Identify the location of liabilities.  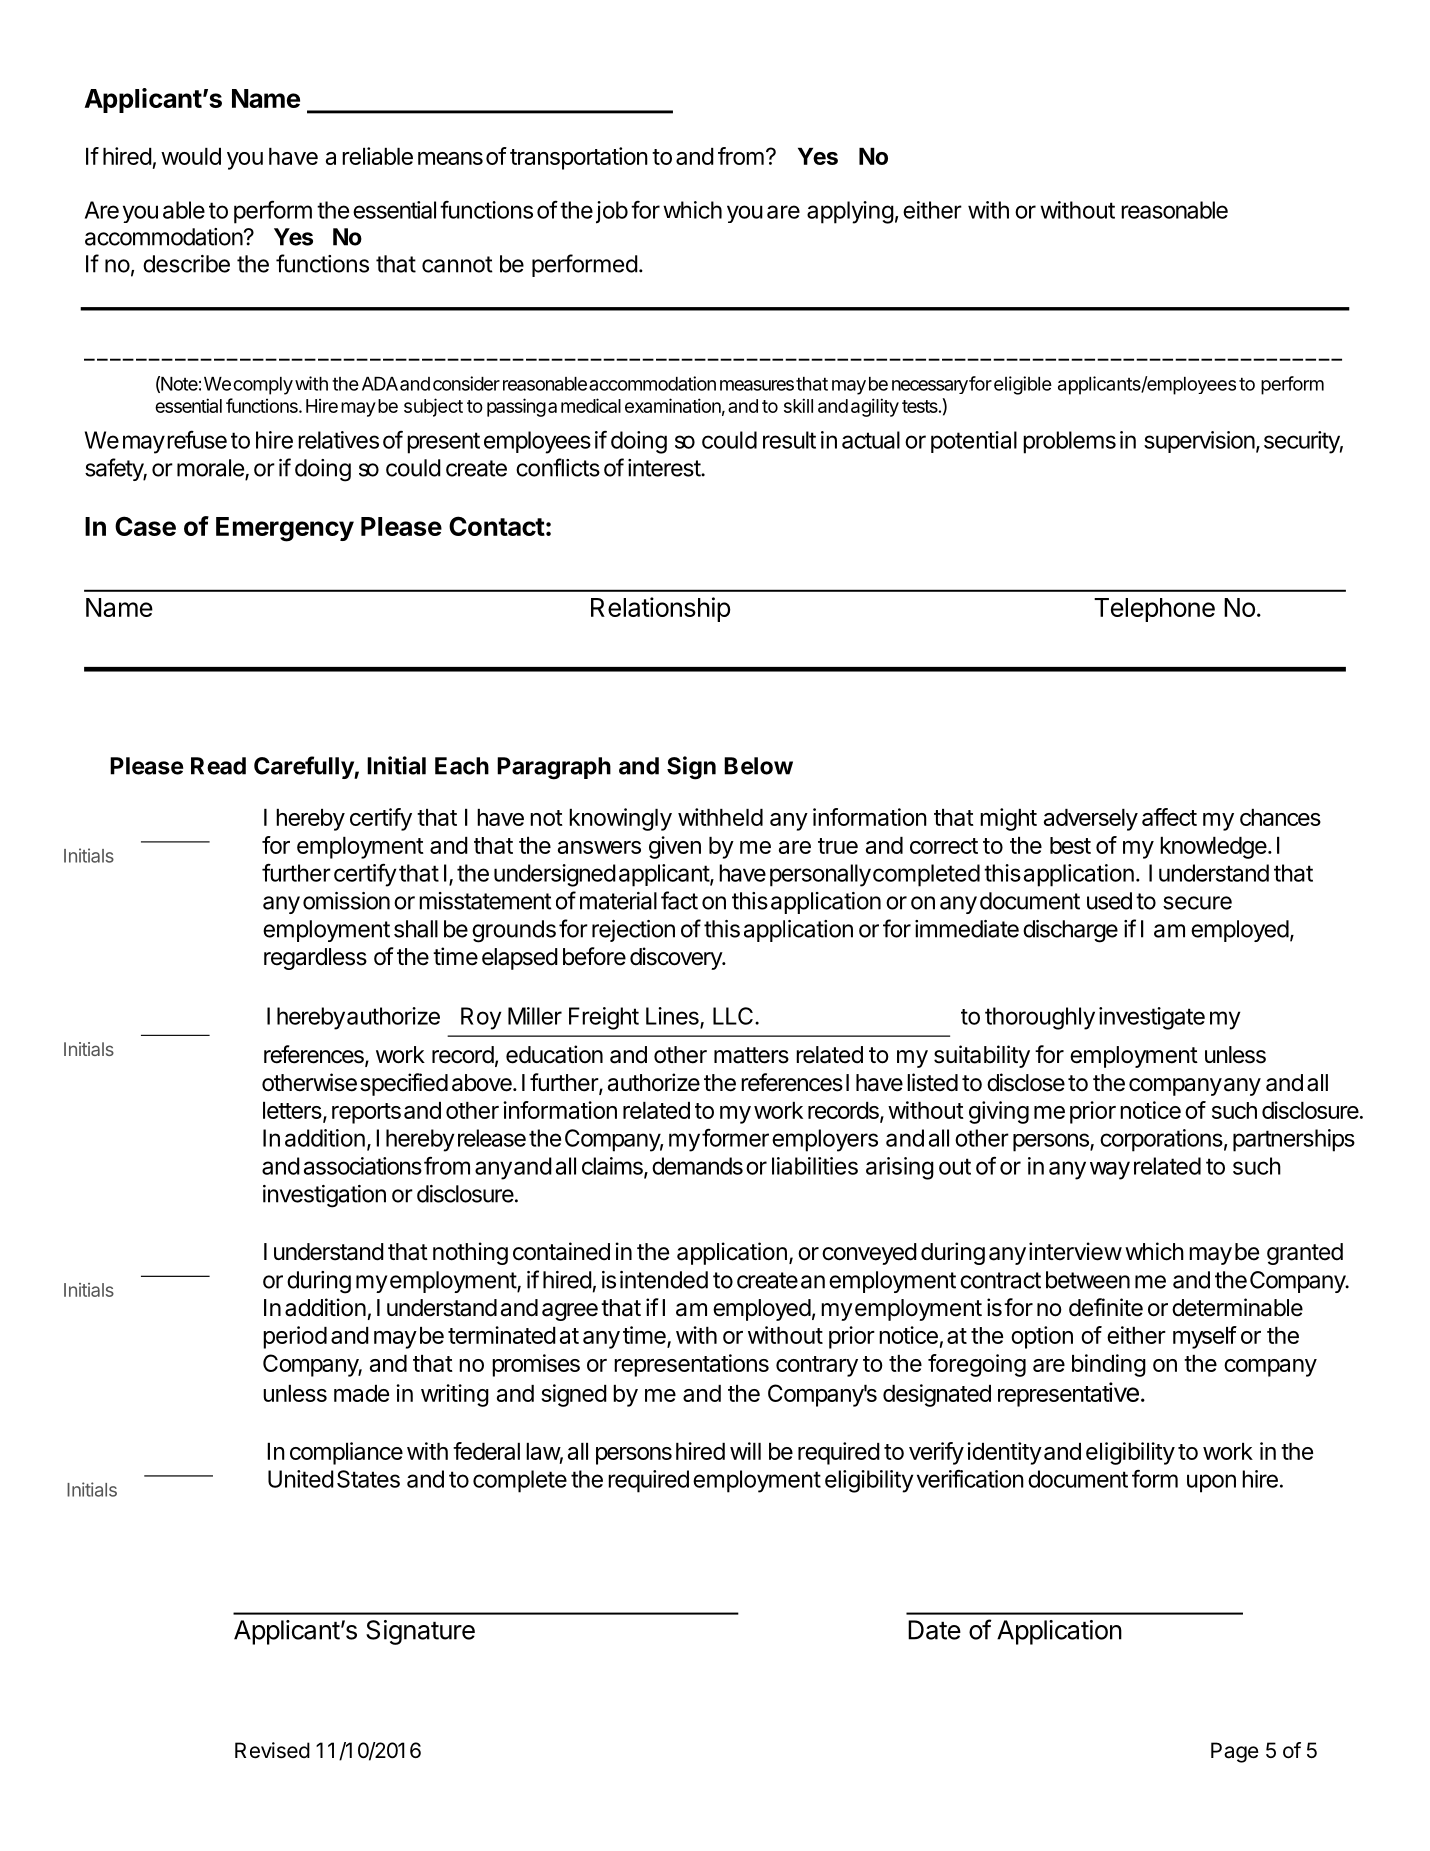
(815, 1166).
